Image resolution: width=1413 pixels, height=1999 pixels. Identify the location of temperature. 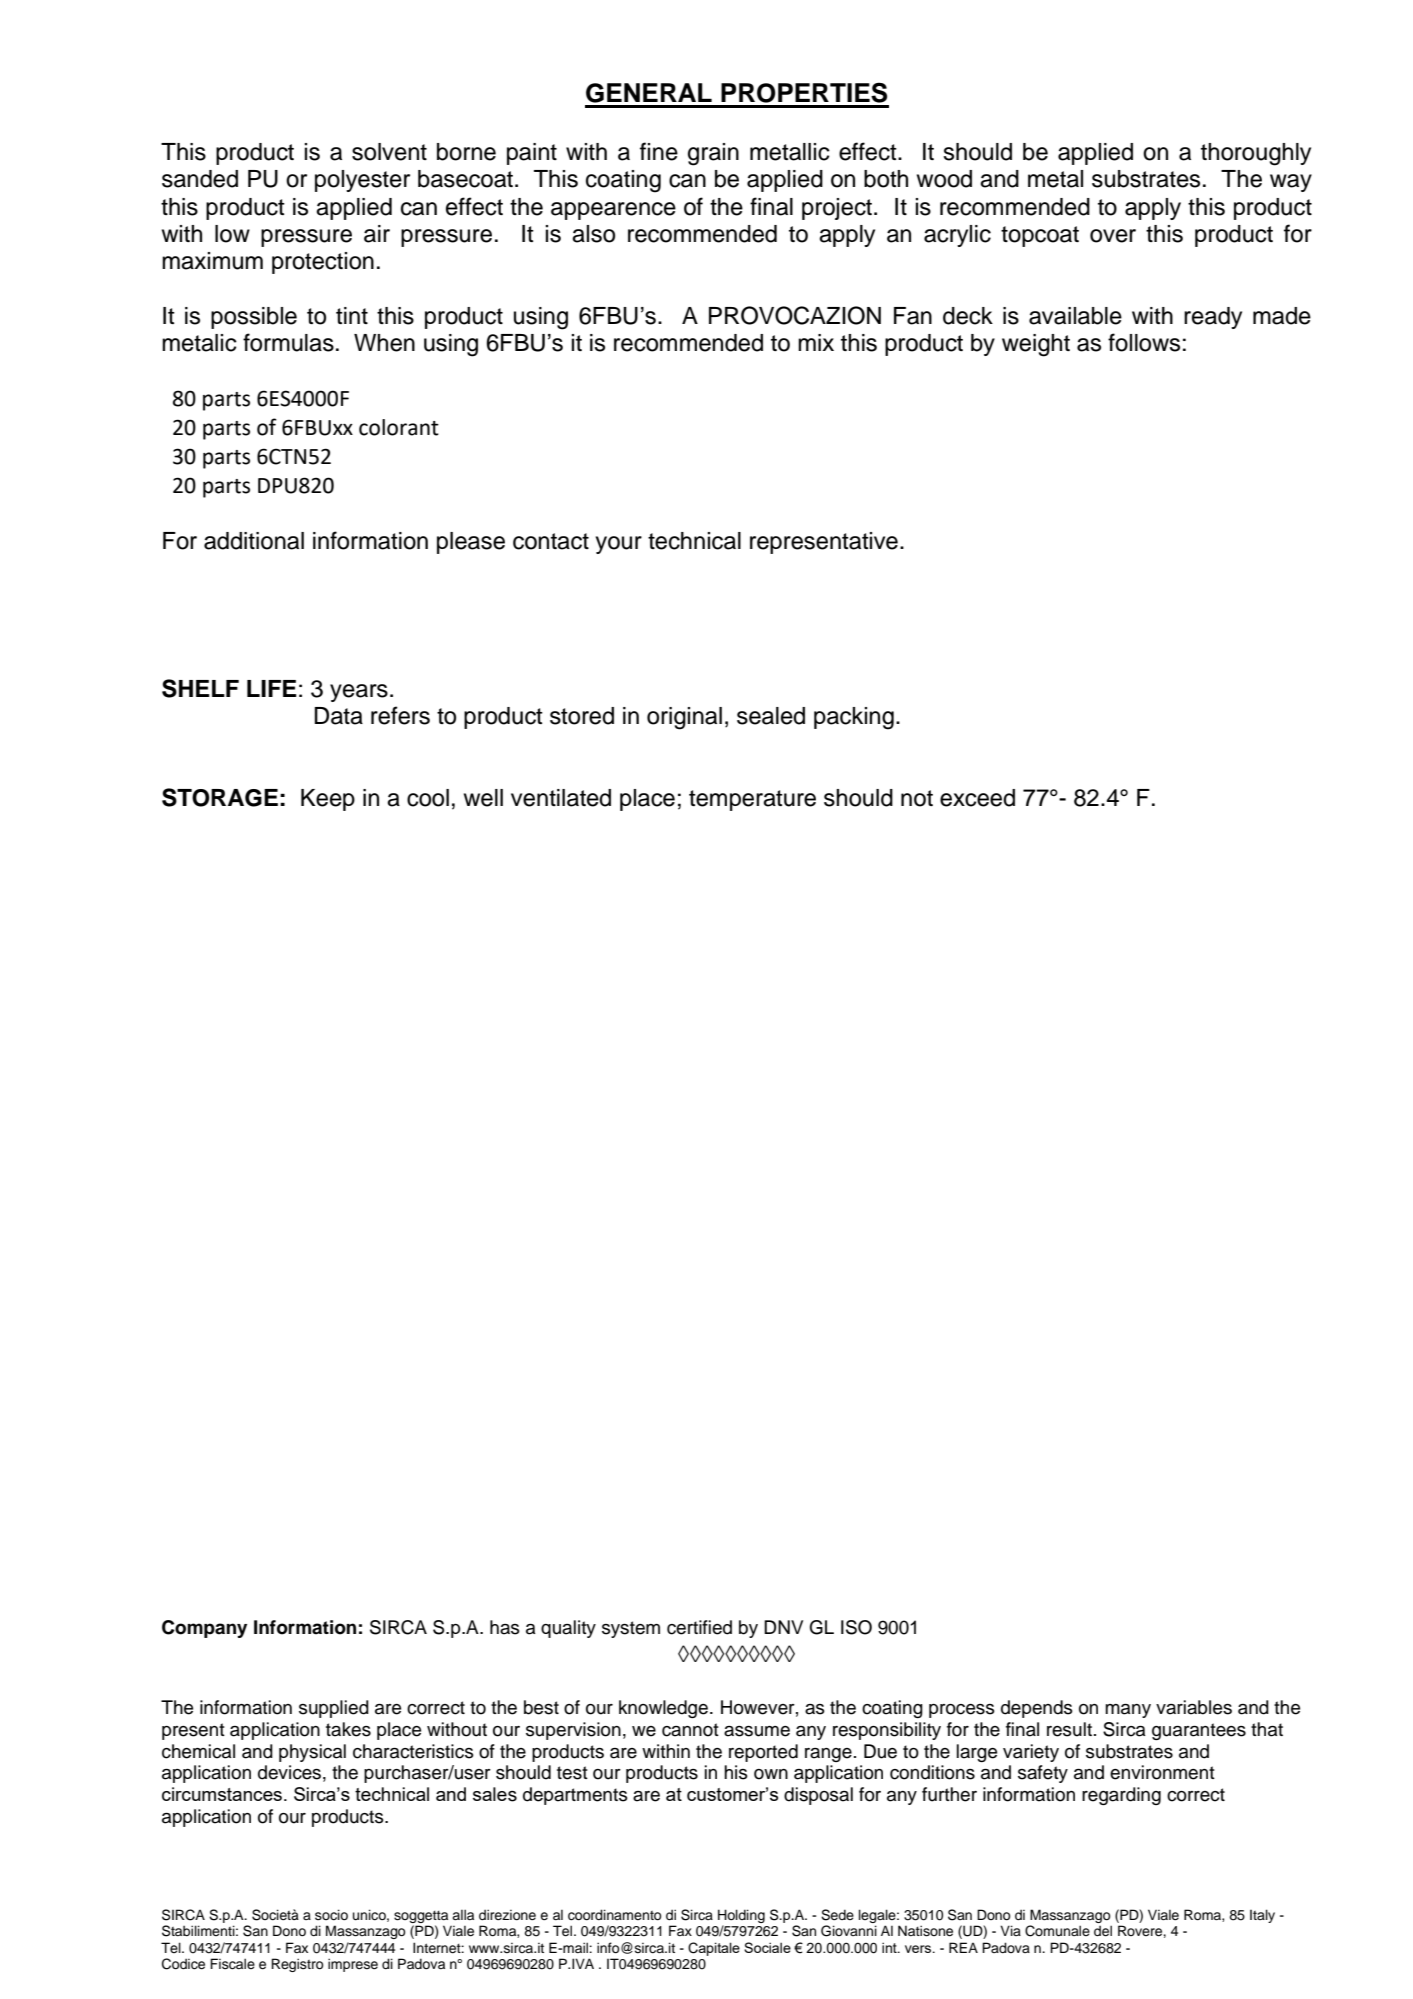
(752, 800).
